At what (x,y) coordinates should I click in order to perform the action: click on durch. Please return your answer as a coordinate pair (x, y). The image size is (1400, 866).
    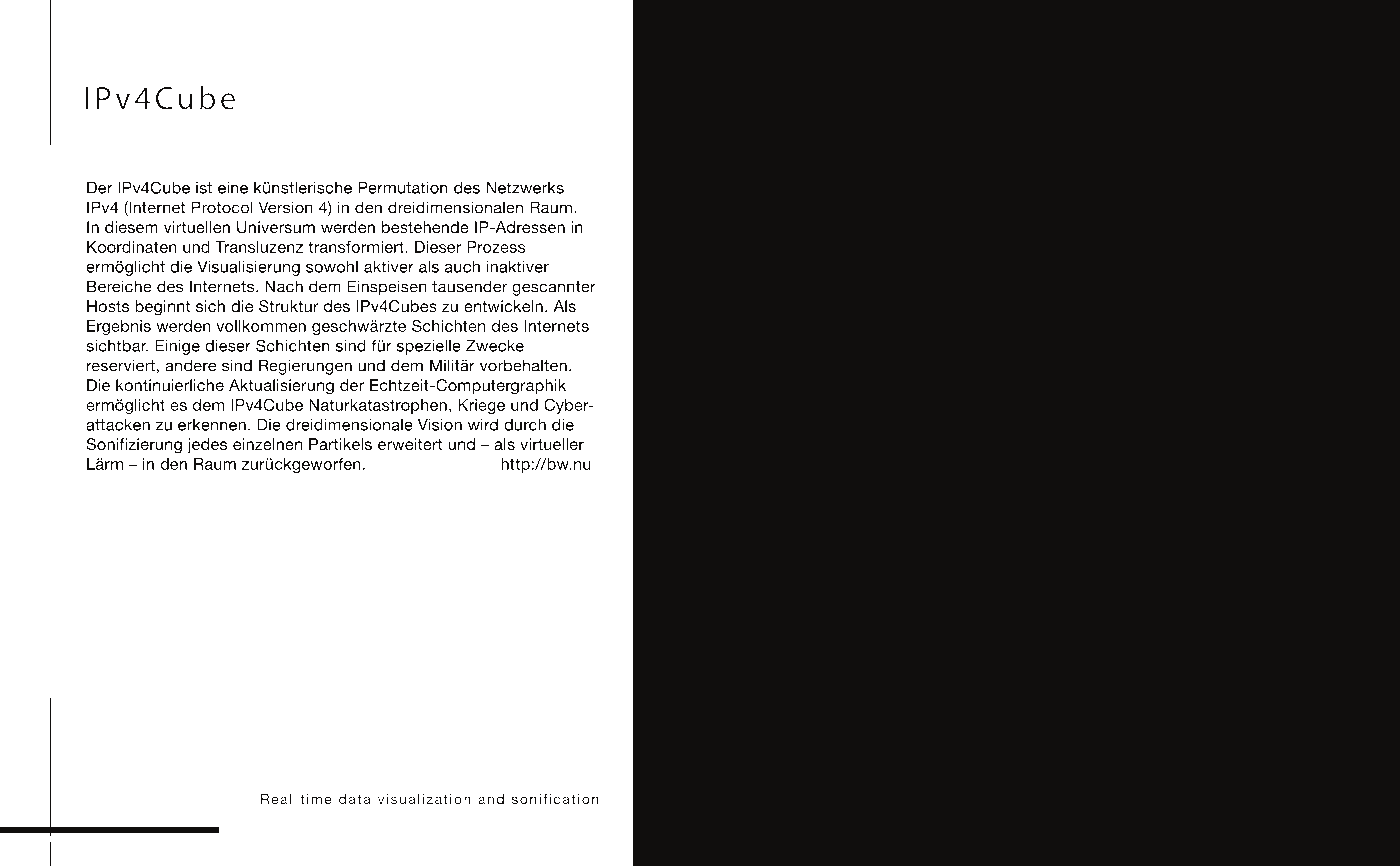
    Looking at the image, I should click on (525, 424).
